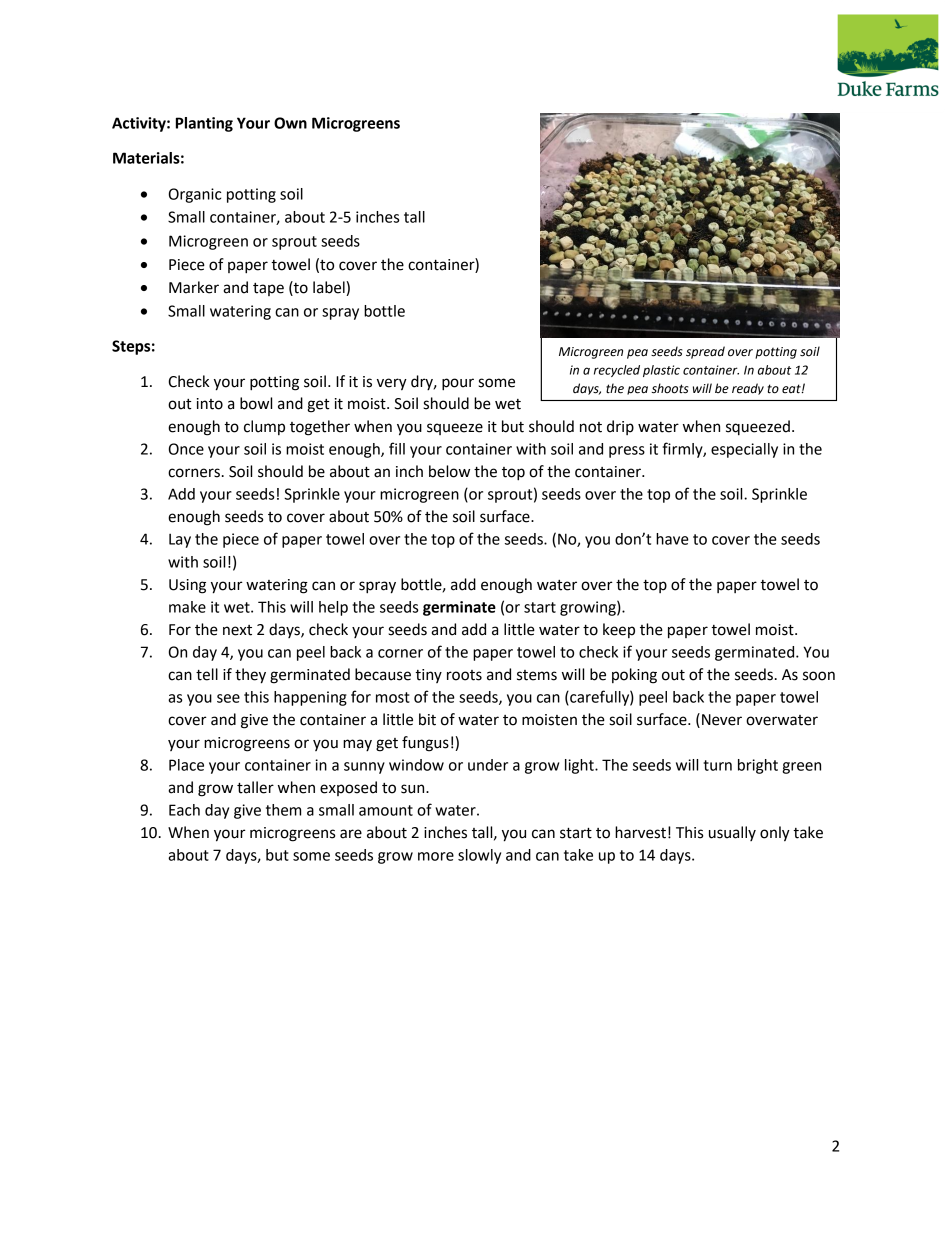 Image resolution: width=952 pixels, height=1233 pixels. What do you see at coordinates (458, 384) in the screenshot?
I see `pour` at bounding box center [458, 384].
